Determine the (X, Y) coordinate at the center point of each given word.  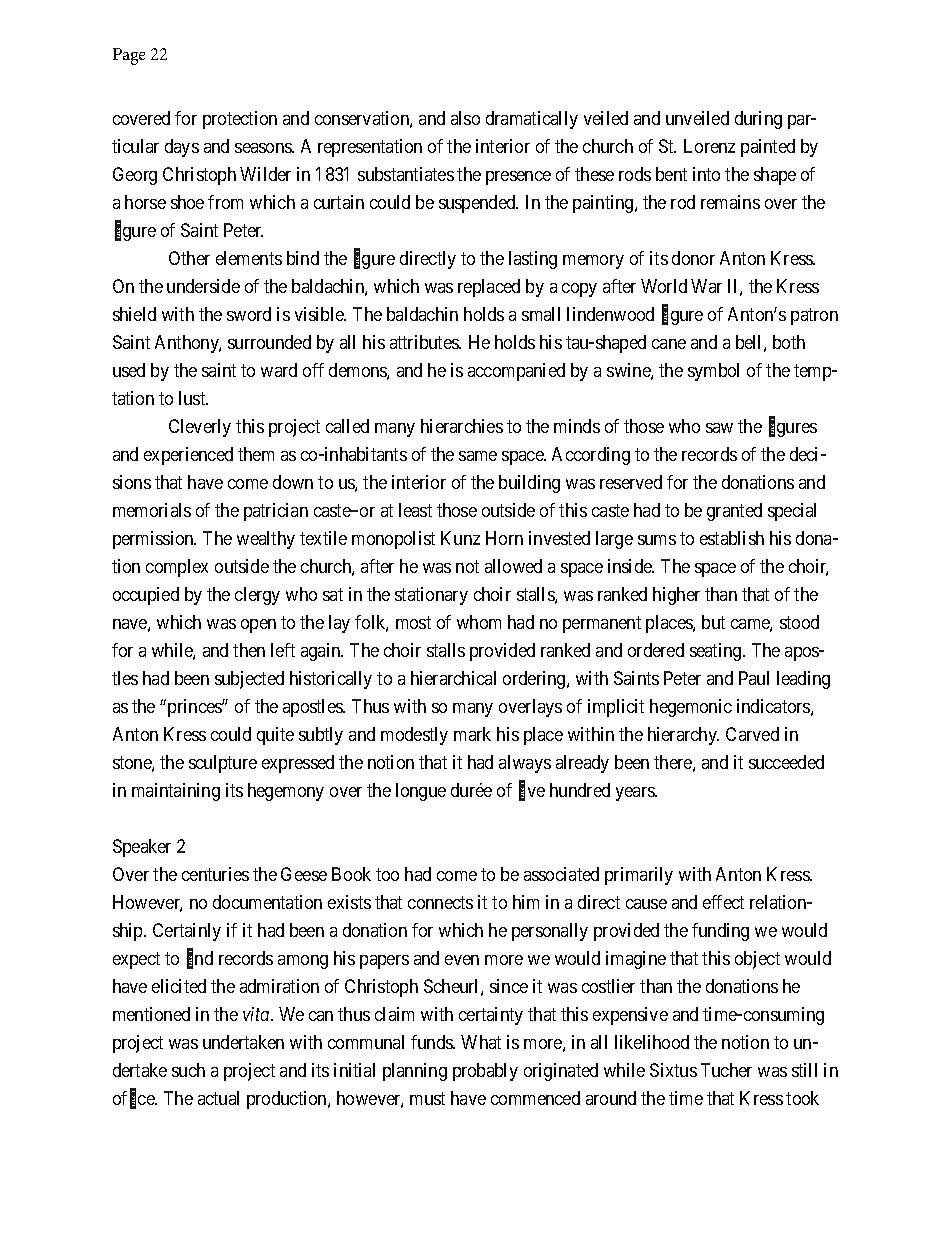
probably (485, 1072)
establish (732, 538)
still (804, 1070)
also (465, 118)
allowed (513, 566)
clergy (257, 596)
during (758, 120)
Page (129, 56)
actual (218, 1098)
